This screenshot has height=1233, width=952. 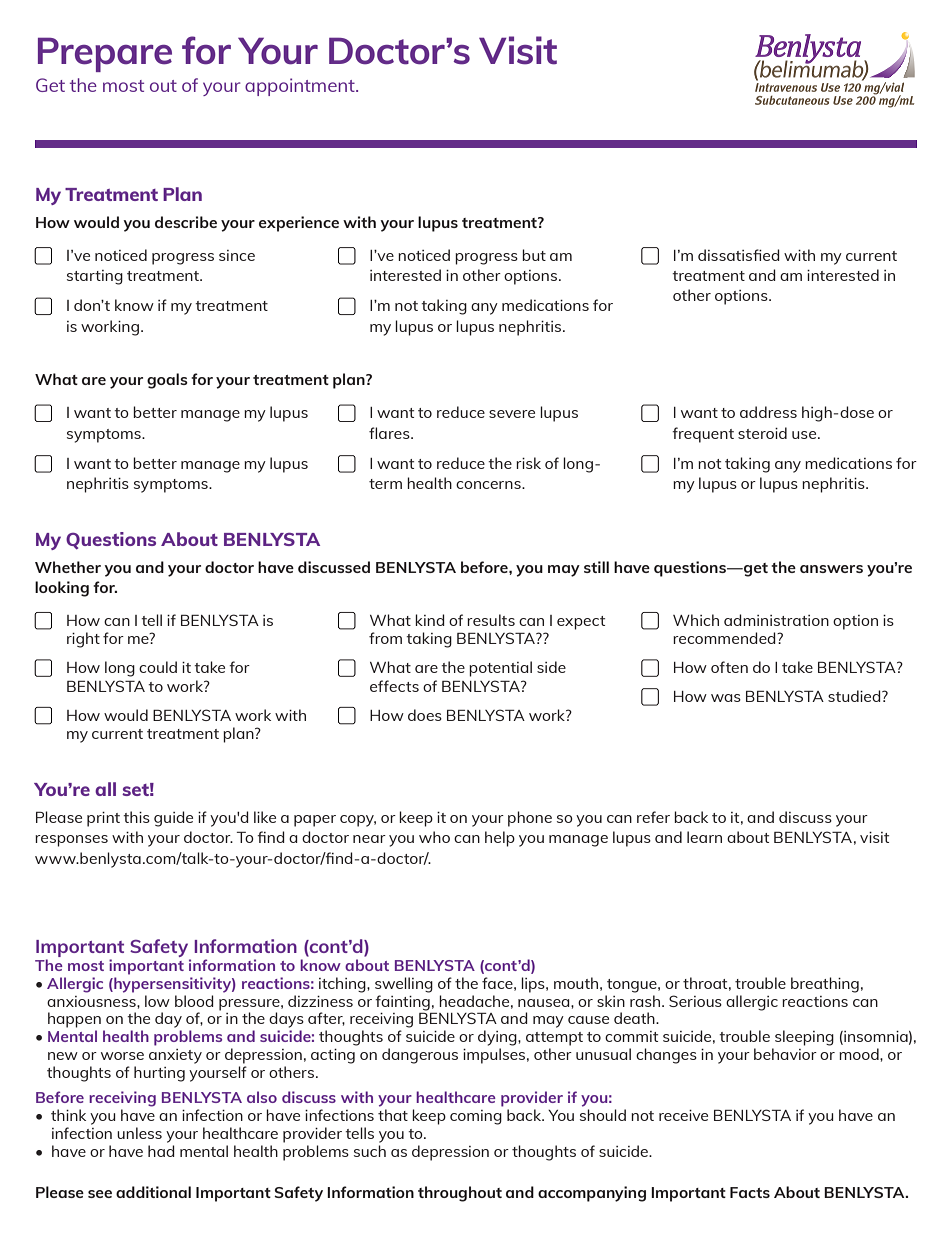 What do you see at coordinates (491, 620) in the screenshot?
I see `results` at bounding box center [491, 620].
